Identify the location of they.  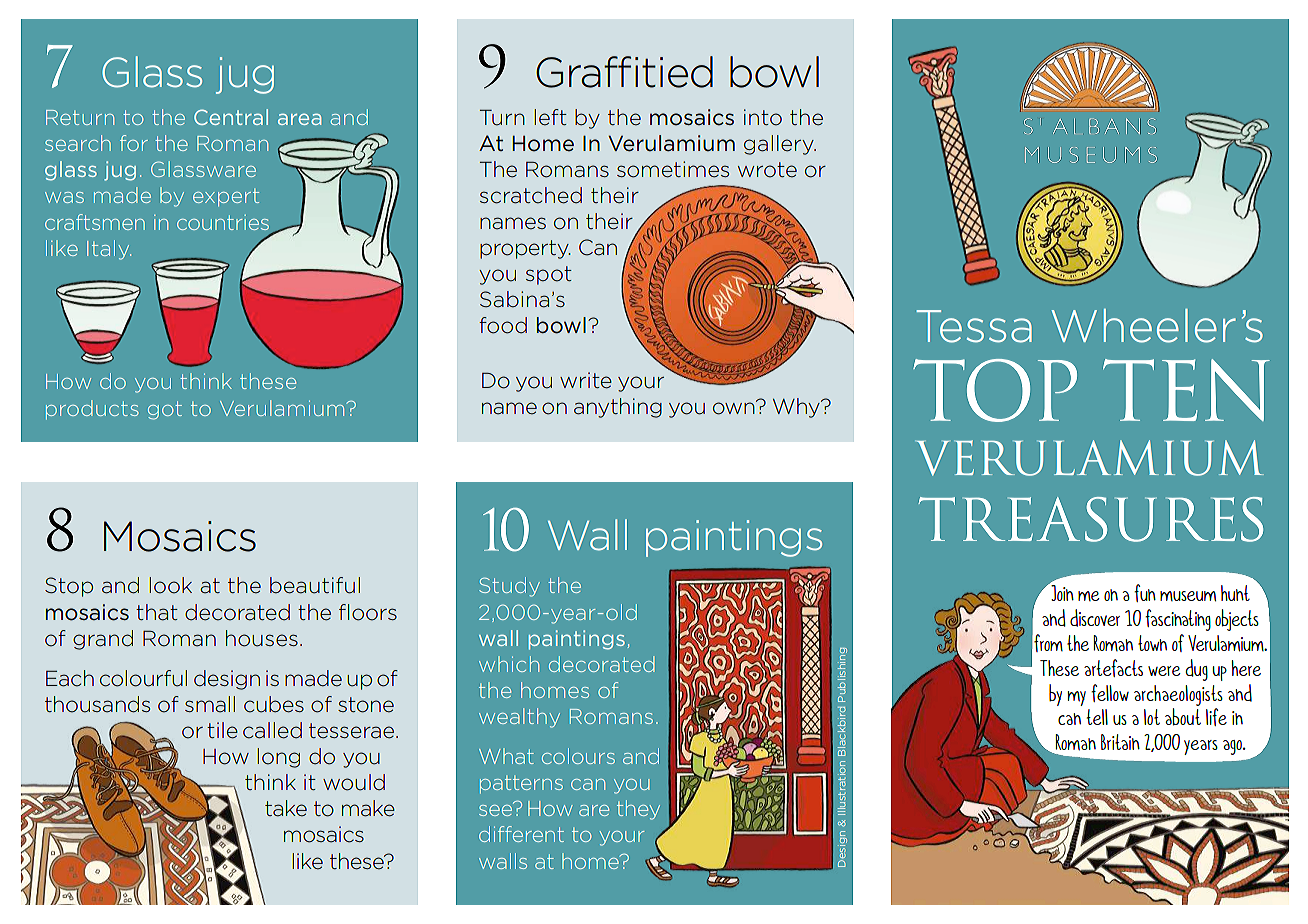
(638, 810).
